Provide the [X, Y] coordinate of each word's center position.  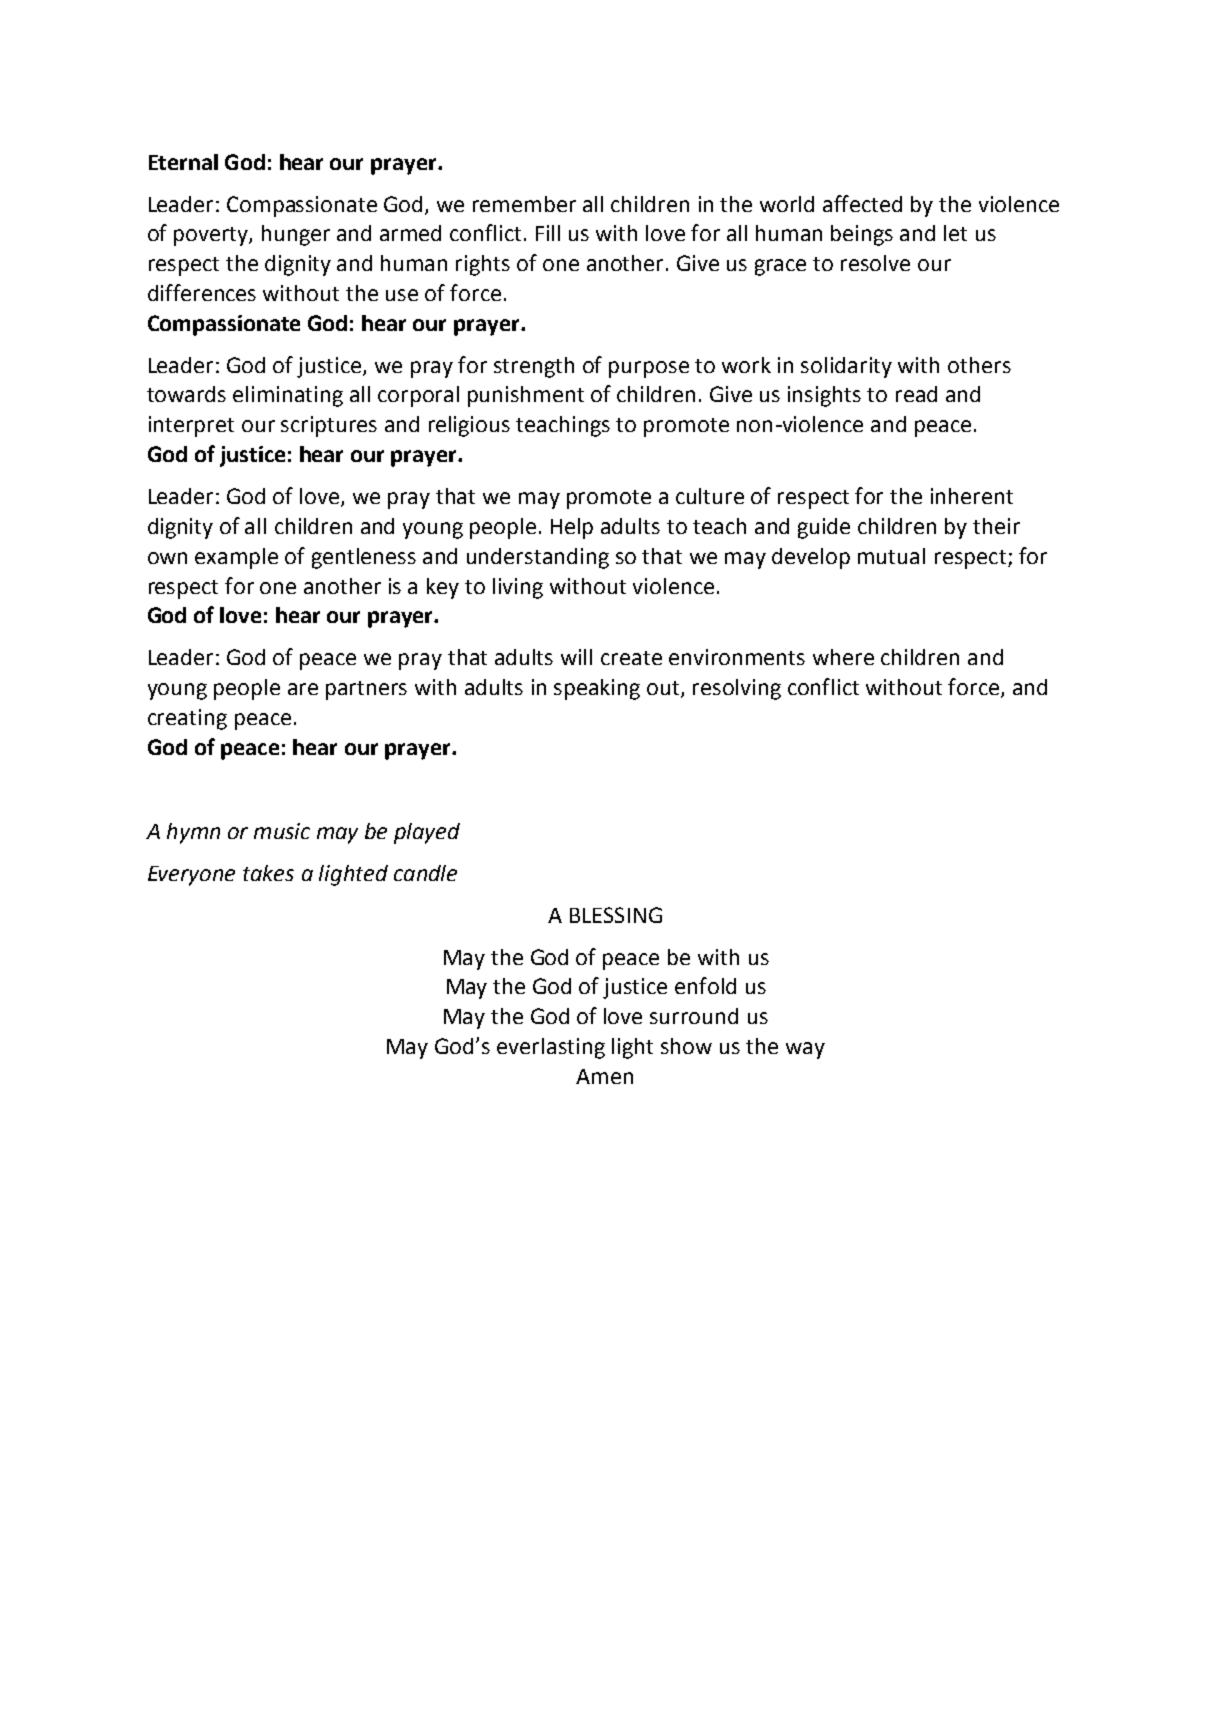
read [916, 394]
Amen [604, 1076]
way [805, 1050]
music [282, 831]
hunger [296, 235]
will [576, 657]
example [236, 558]
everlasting [551, 1048]
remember [524, 204]
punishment [526, 396]
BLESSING [616, 915]
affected [862, 203]
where [843, 657]
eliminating [288, 396]
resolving [737, 689]
